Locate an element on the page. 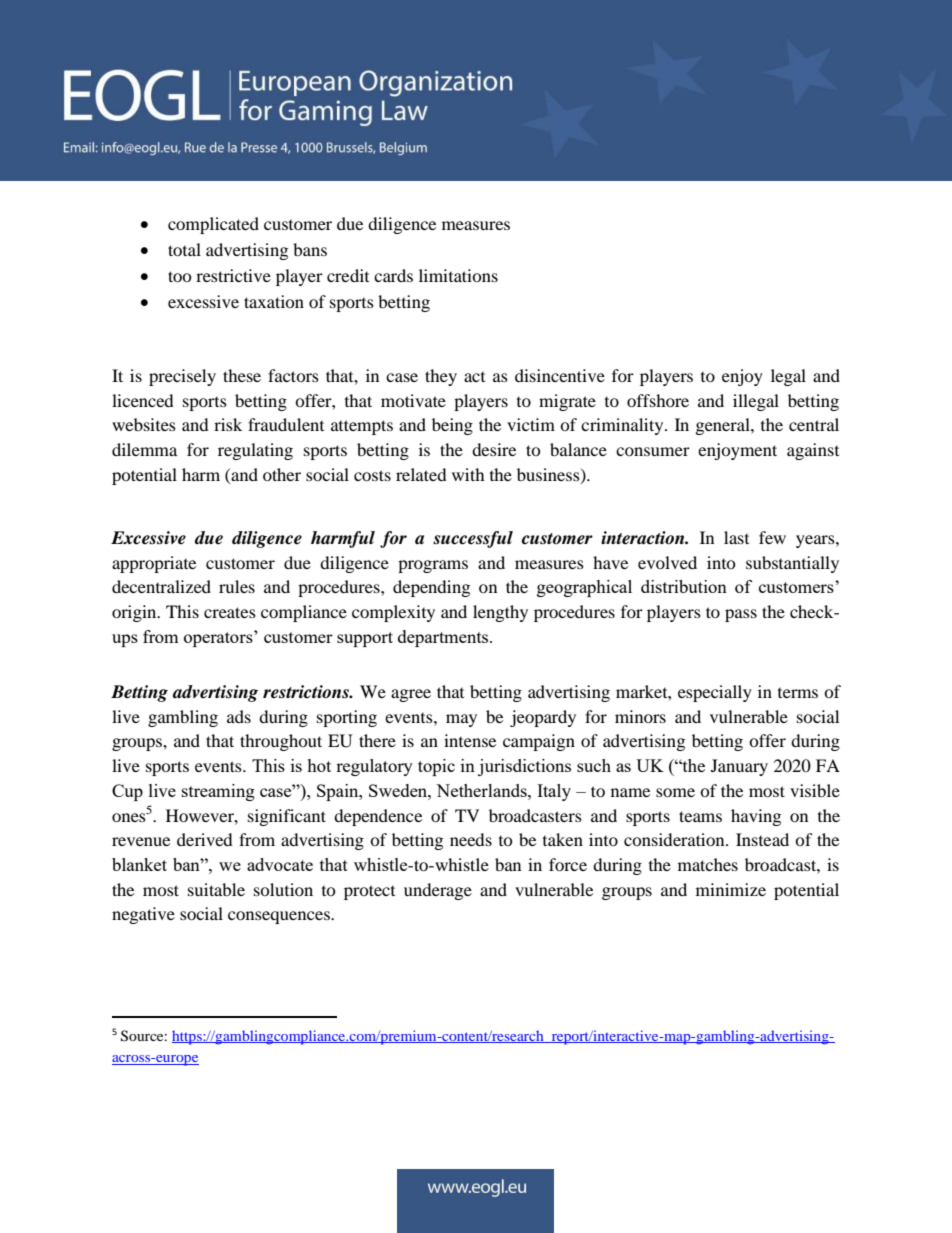  limitations is located at coordinates (458, 275).
